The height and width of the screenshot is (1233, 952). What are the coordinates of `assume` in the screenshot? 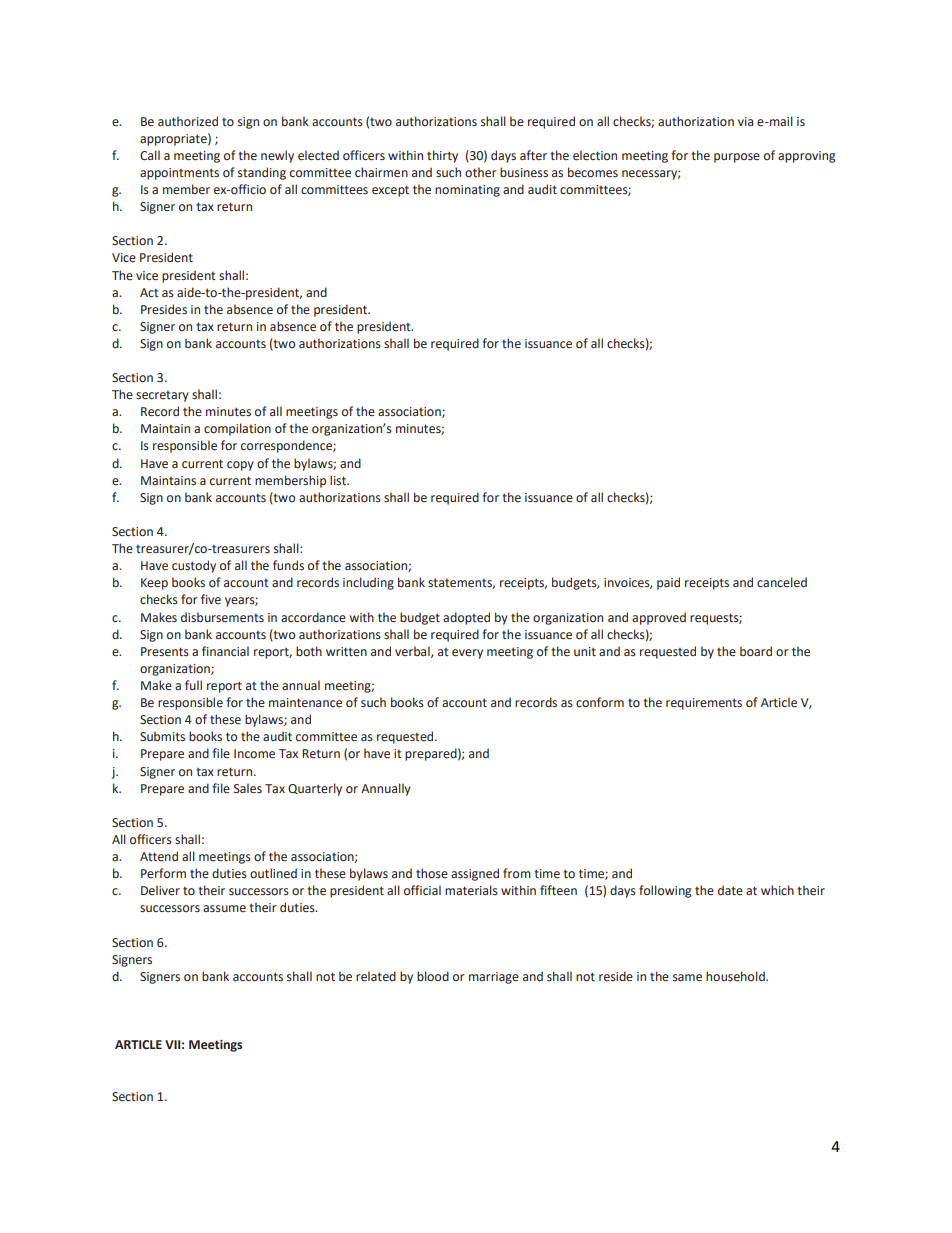 It's located at (224, 908).
